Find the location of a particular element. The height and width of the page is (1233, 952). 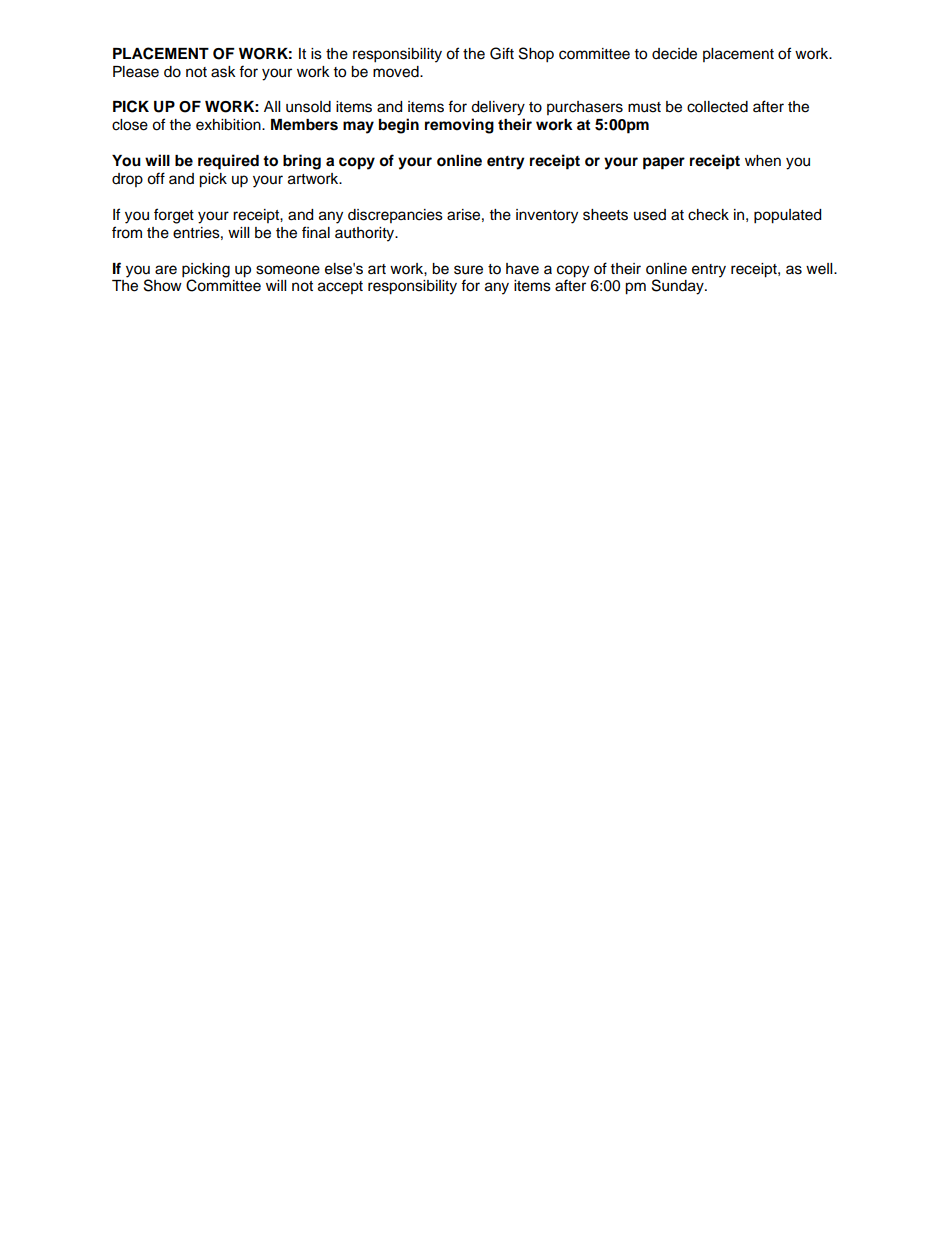

exhibition is located at coordinates (229, 125).
